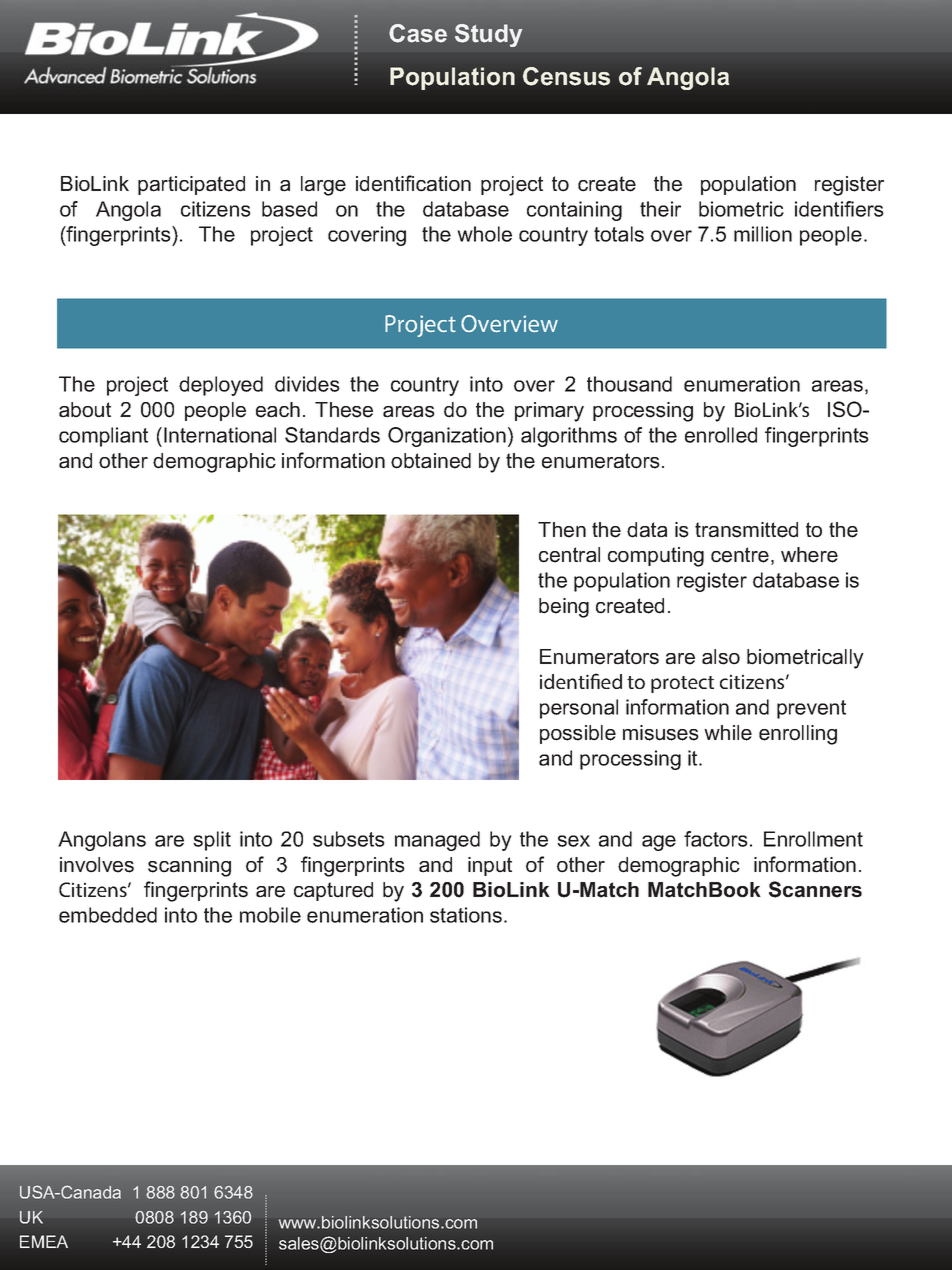 This document has width=952, height=1270. Describe the element at coordinates (447, 437) in the document. I see `Organization` at that location.
